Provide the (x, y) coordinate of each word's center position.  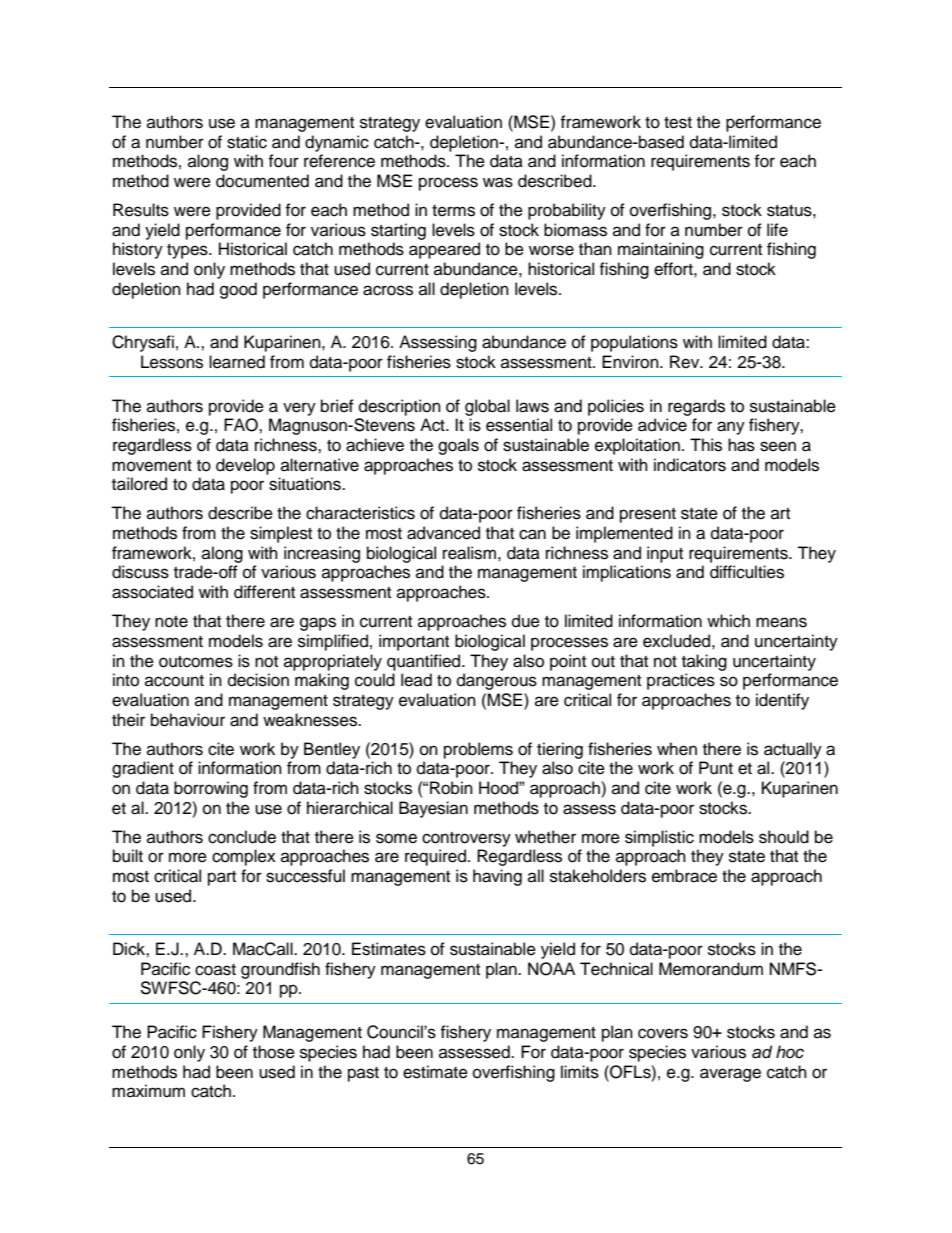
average (730, 1075)
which (728, 621)
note (171, 622)
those (274, 1052)
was (498, 182)
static (247, 142)
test (678, 123)
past (363, 1074)
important (414, 642)
